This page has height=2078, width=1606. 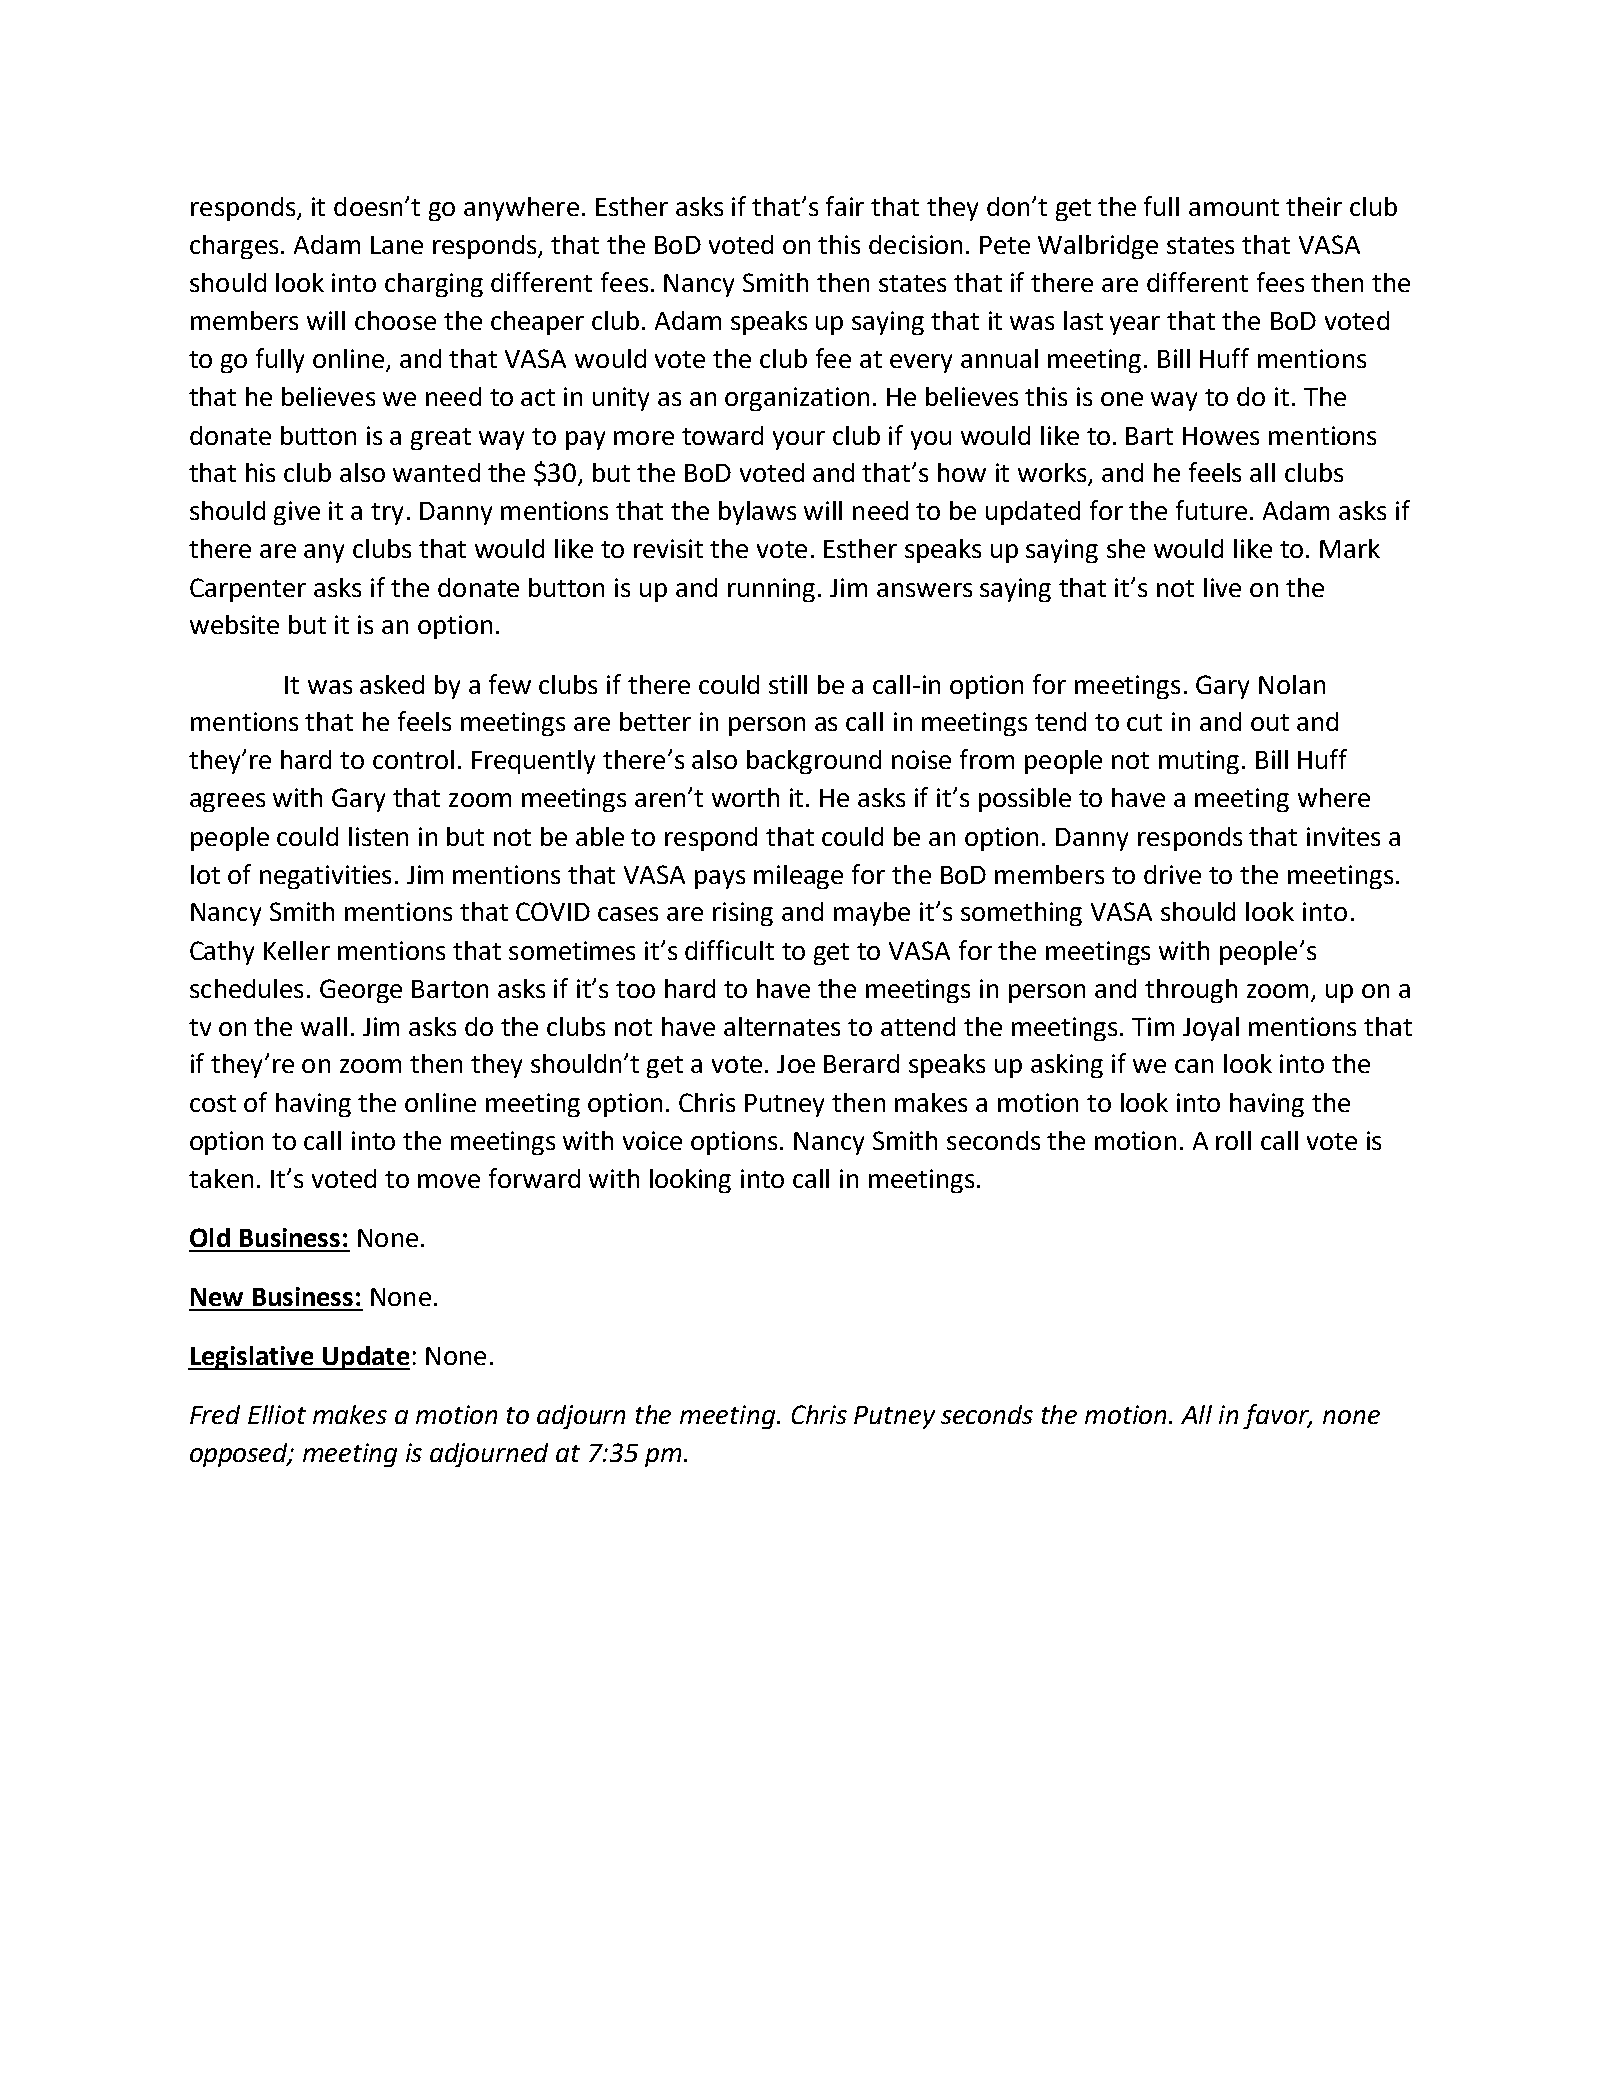 I want to click on bylaws, so click(x=757, y=513).
